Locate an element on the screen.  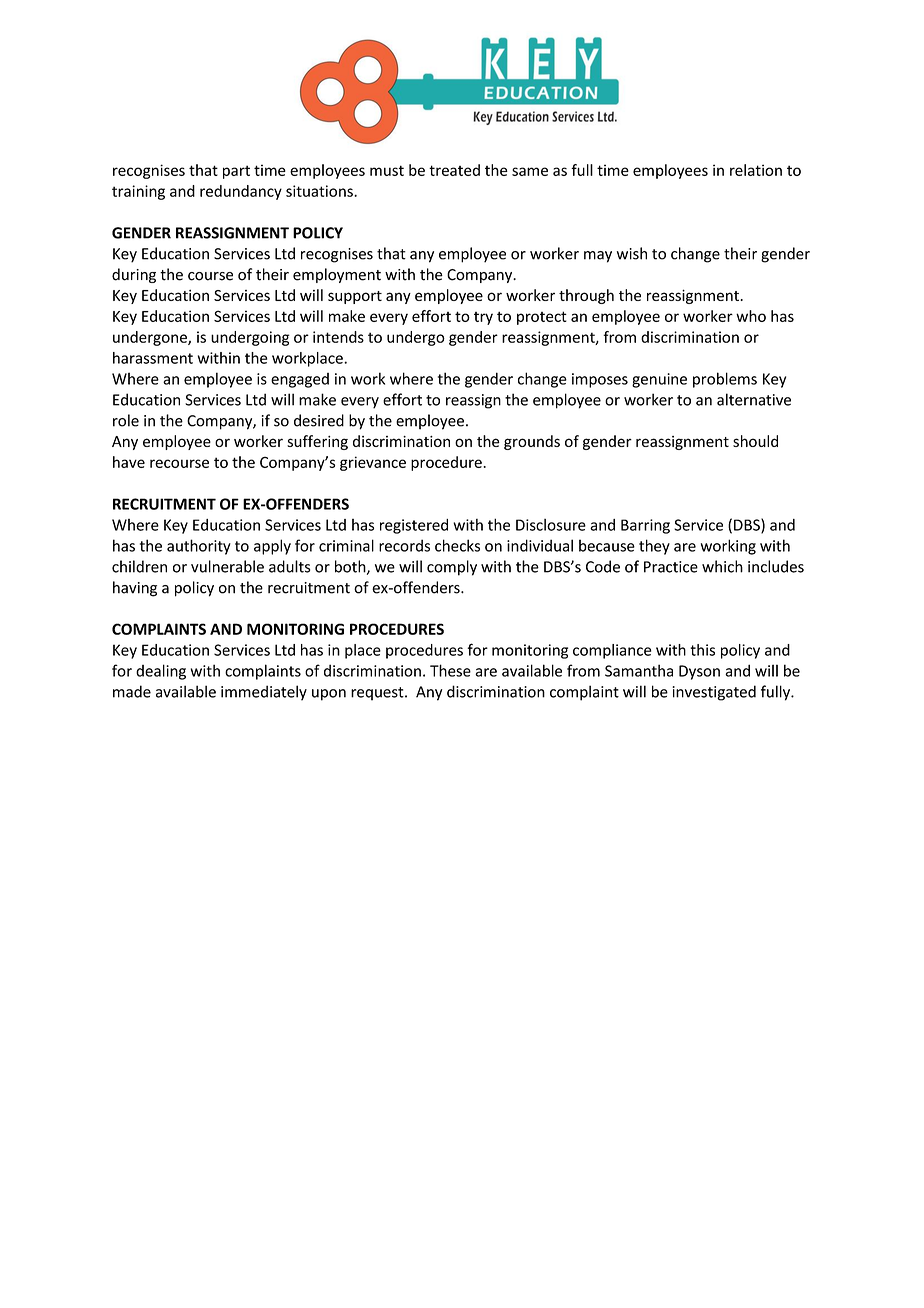
redundancy is located at coordinates (241, 192).
